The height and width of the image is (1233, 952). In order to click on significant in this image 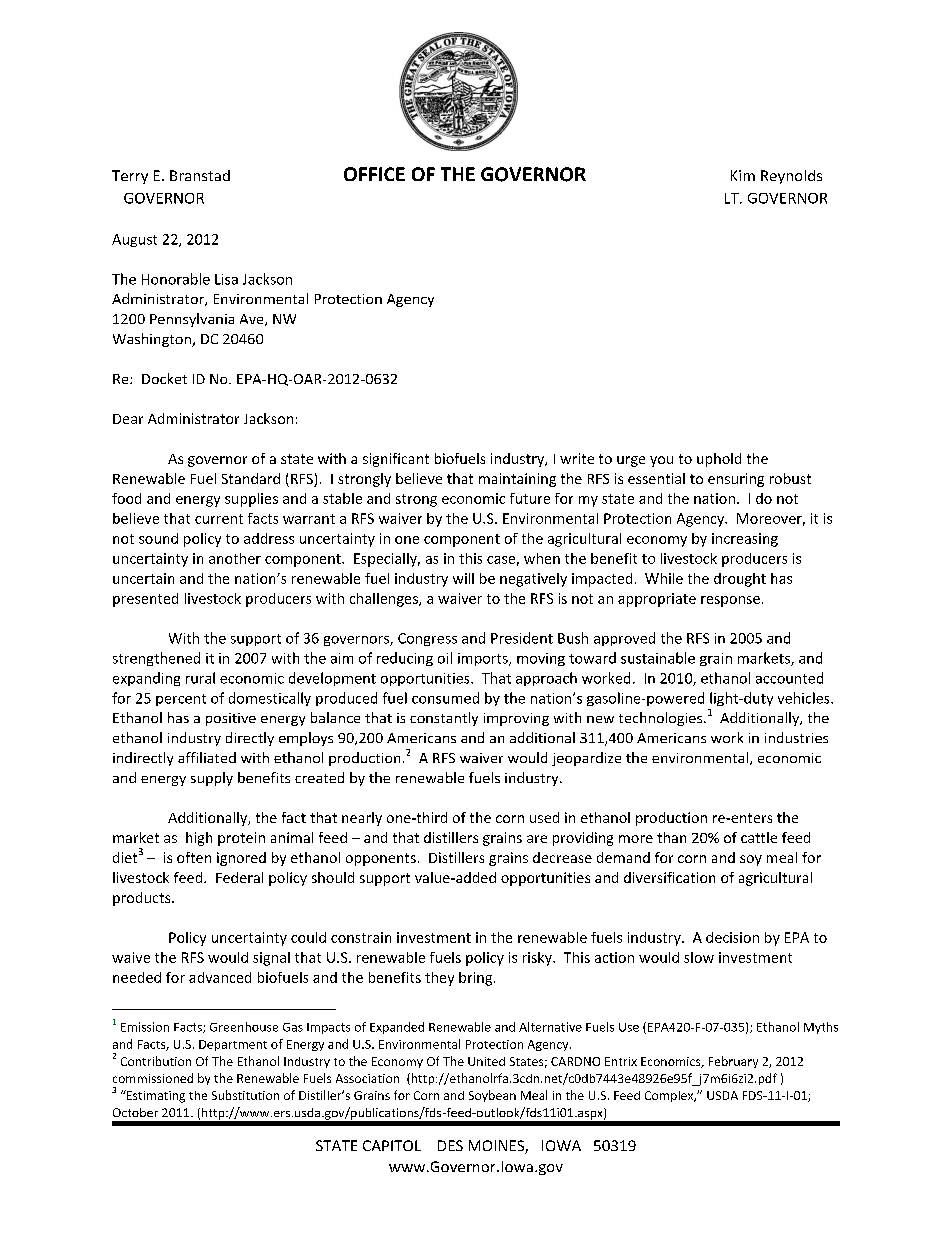, I will do `click(396, 460)`.
